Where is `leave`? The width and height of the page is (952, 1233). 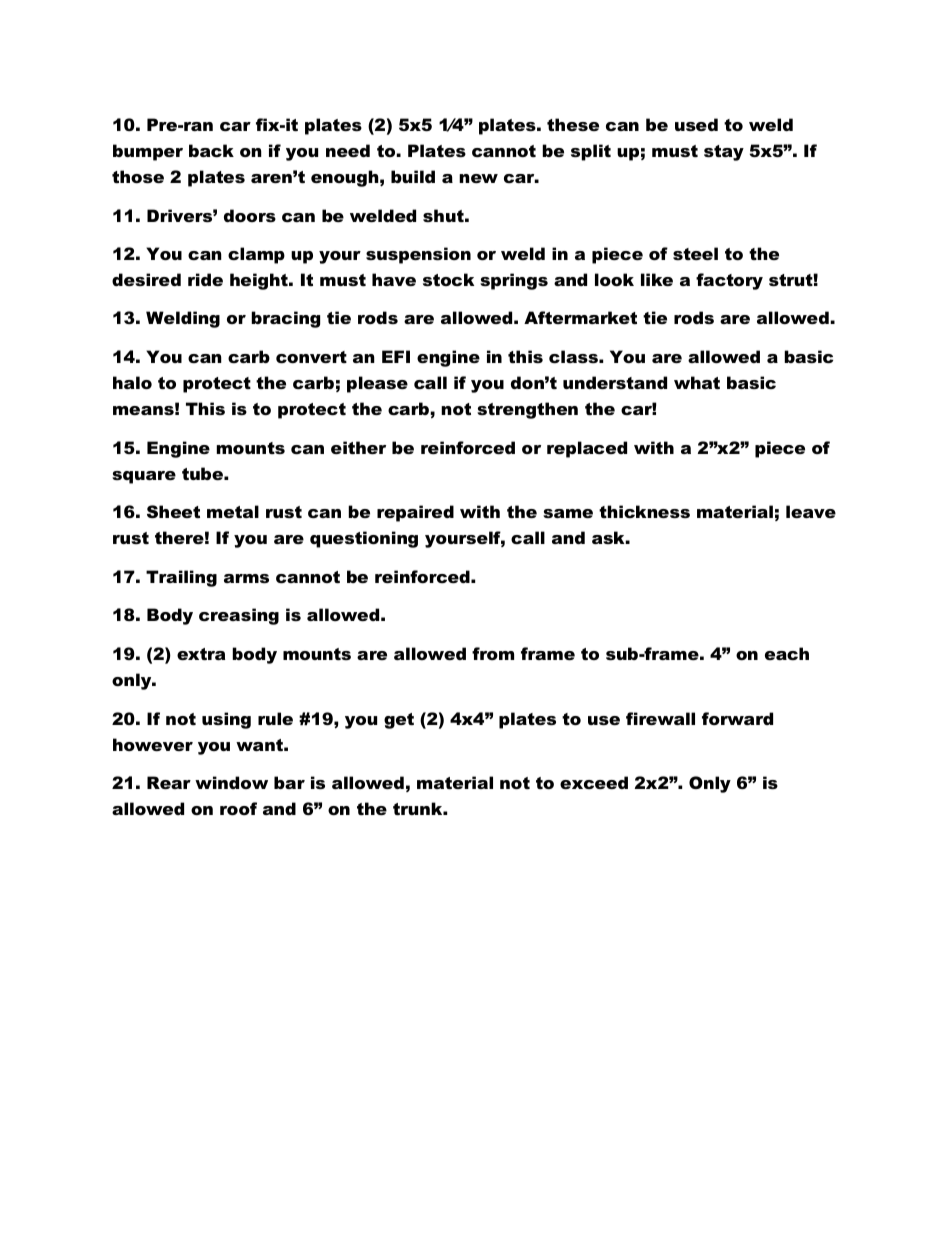
leave is located at coordinates (811, 511).
